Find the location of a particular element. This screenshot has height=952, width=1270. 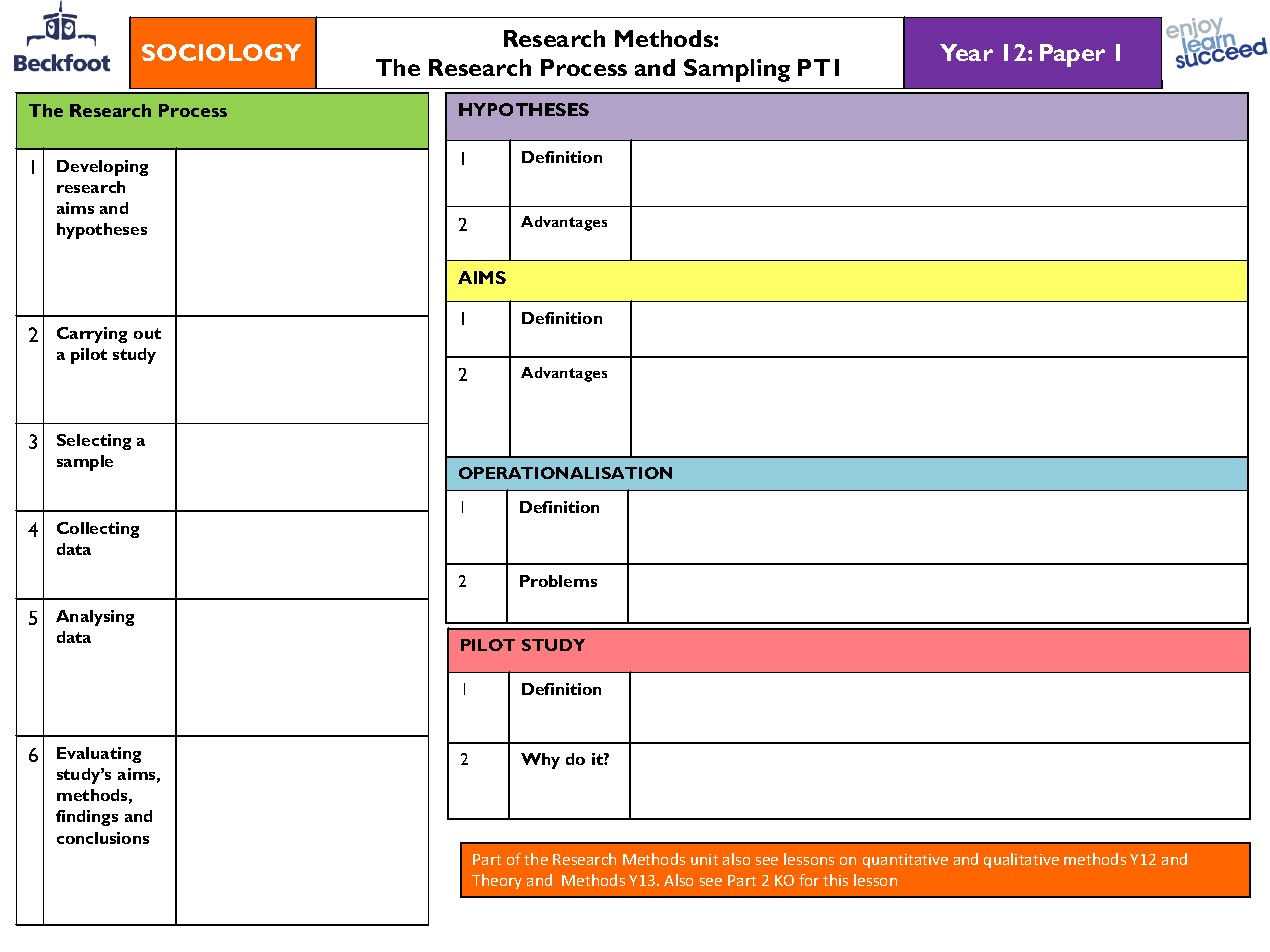

Analysing is located at coordinates (95, 618).
